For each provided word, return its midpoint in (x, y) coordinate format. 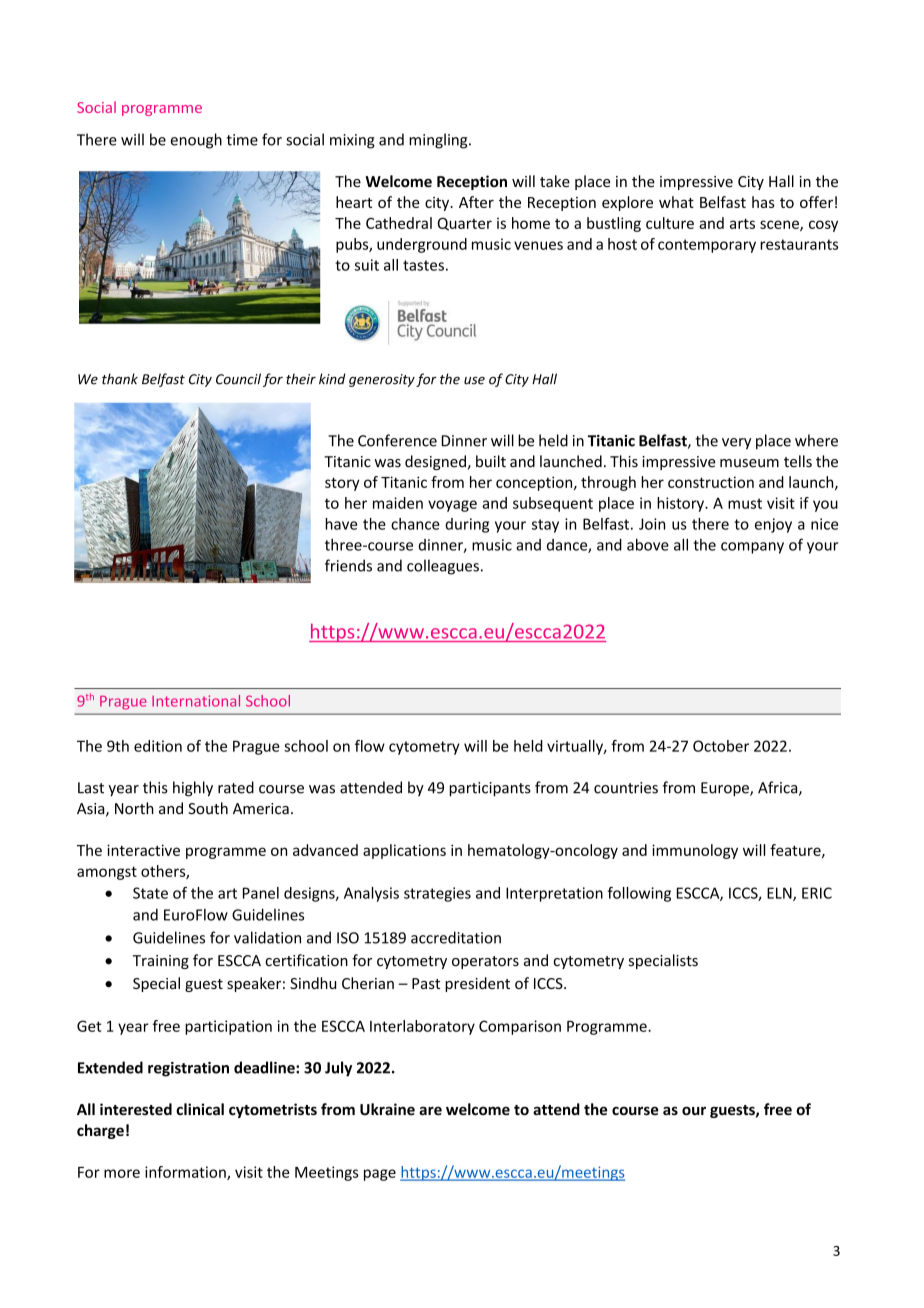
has (763, 202)
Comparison (520, 1027)
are (430, 1111)
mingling (439, 141)
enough (196, 141)
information (186, 1173)
